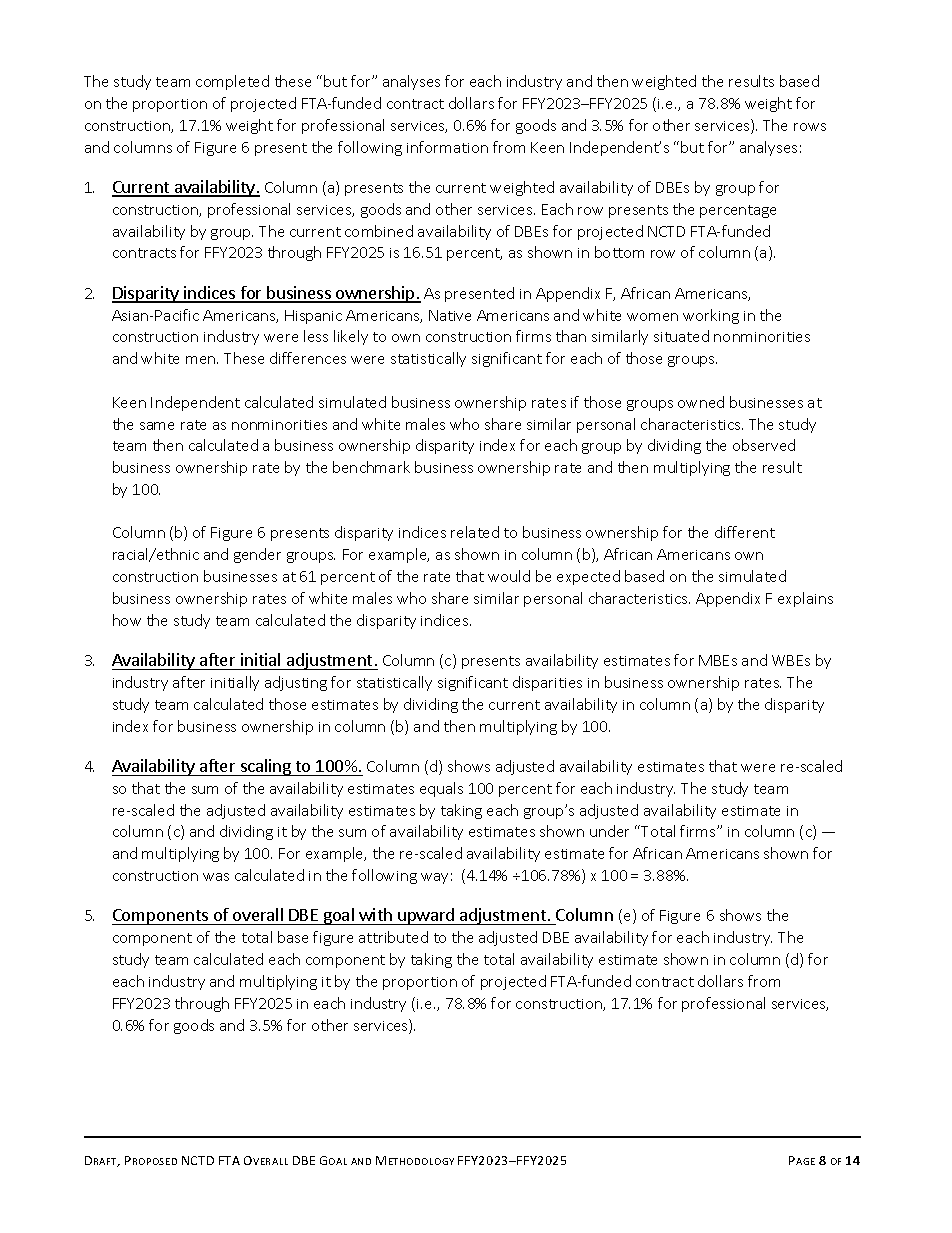 This document has height=1233, width=952. What do you see at coordinates (609, 831) in the document?
I see `under` at bounding box center [609, 831].
